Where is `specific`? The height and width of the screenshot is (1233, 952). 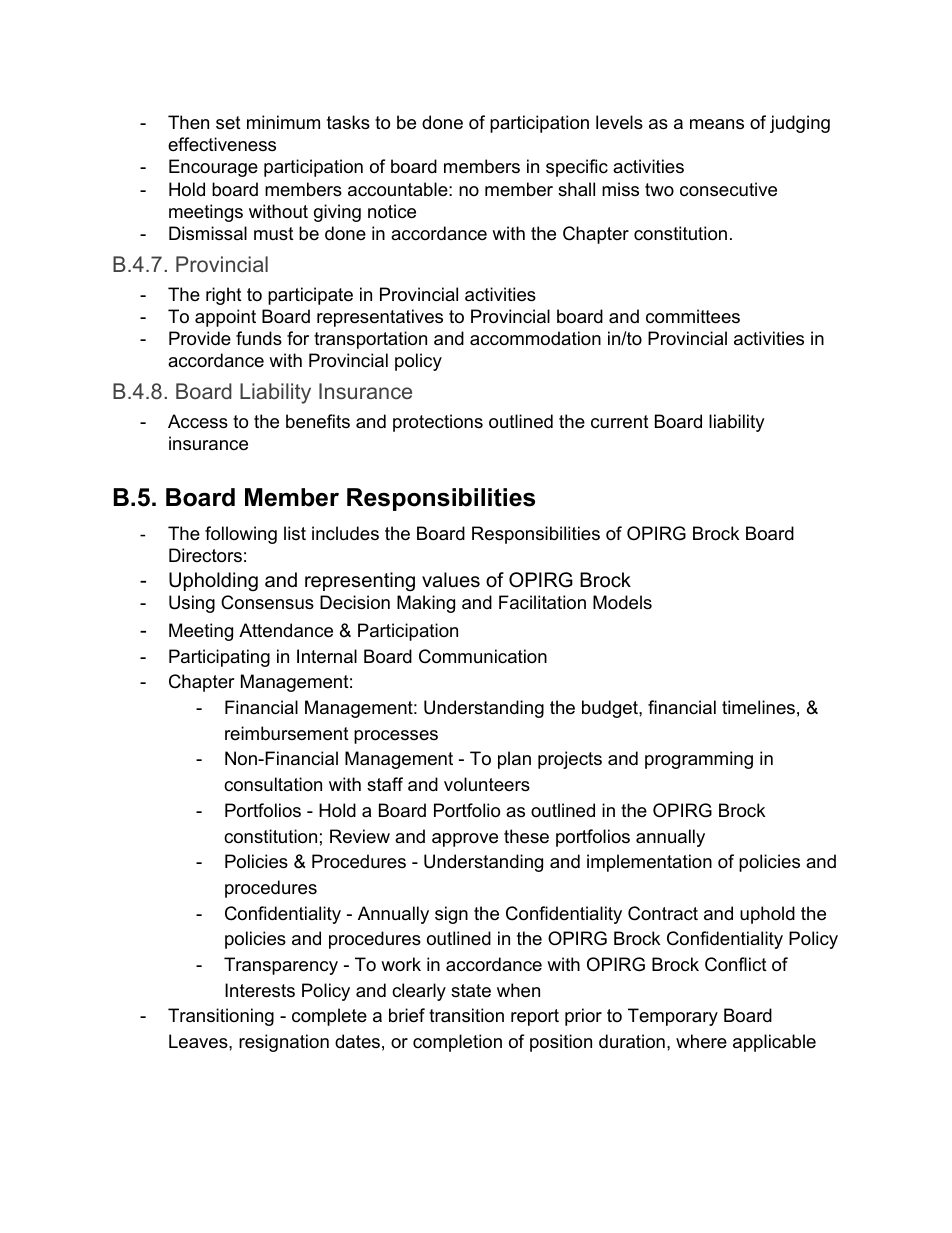
specific is located at coordinates (577, 168).
